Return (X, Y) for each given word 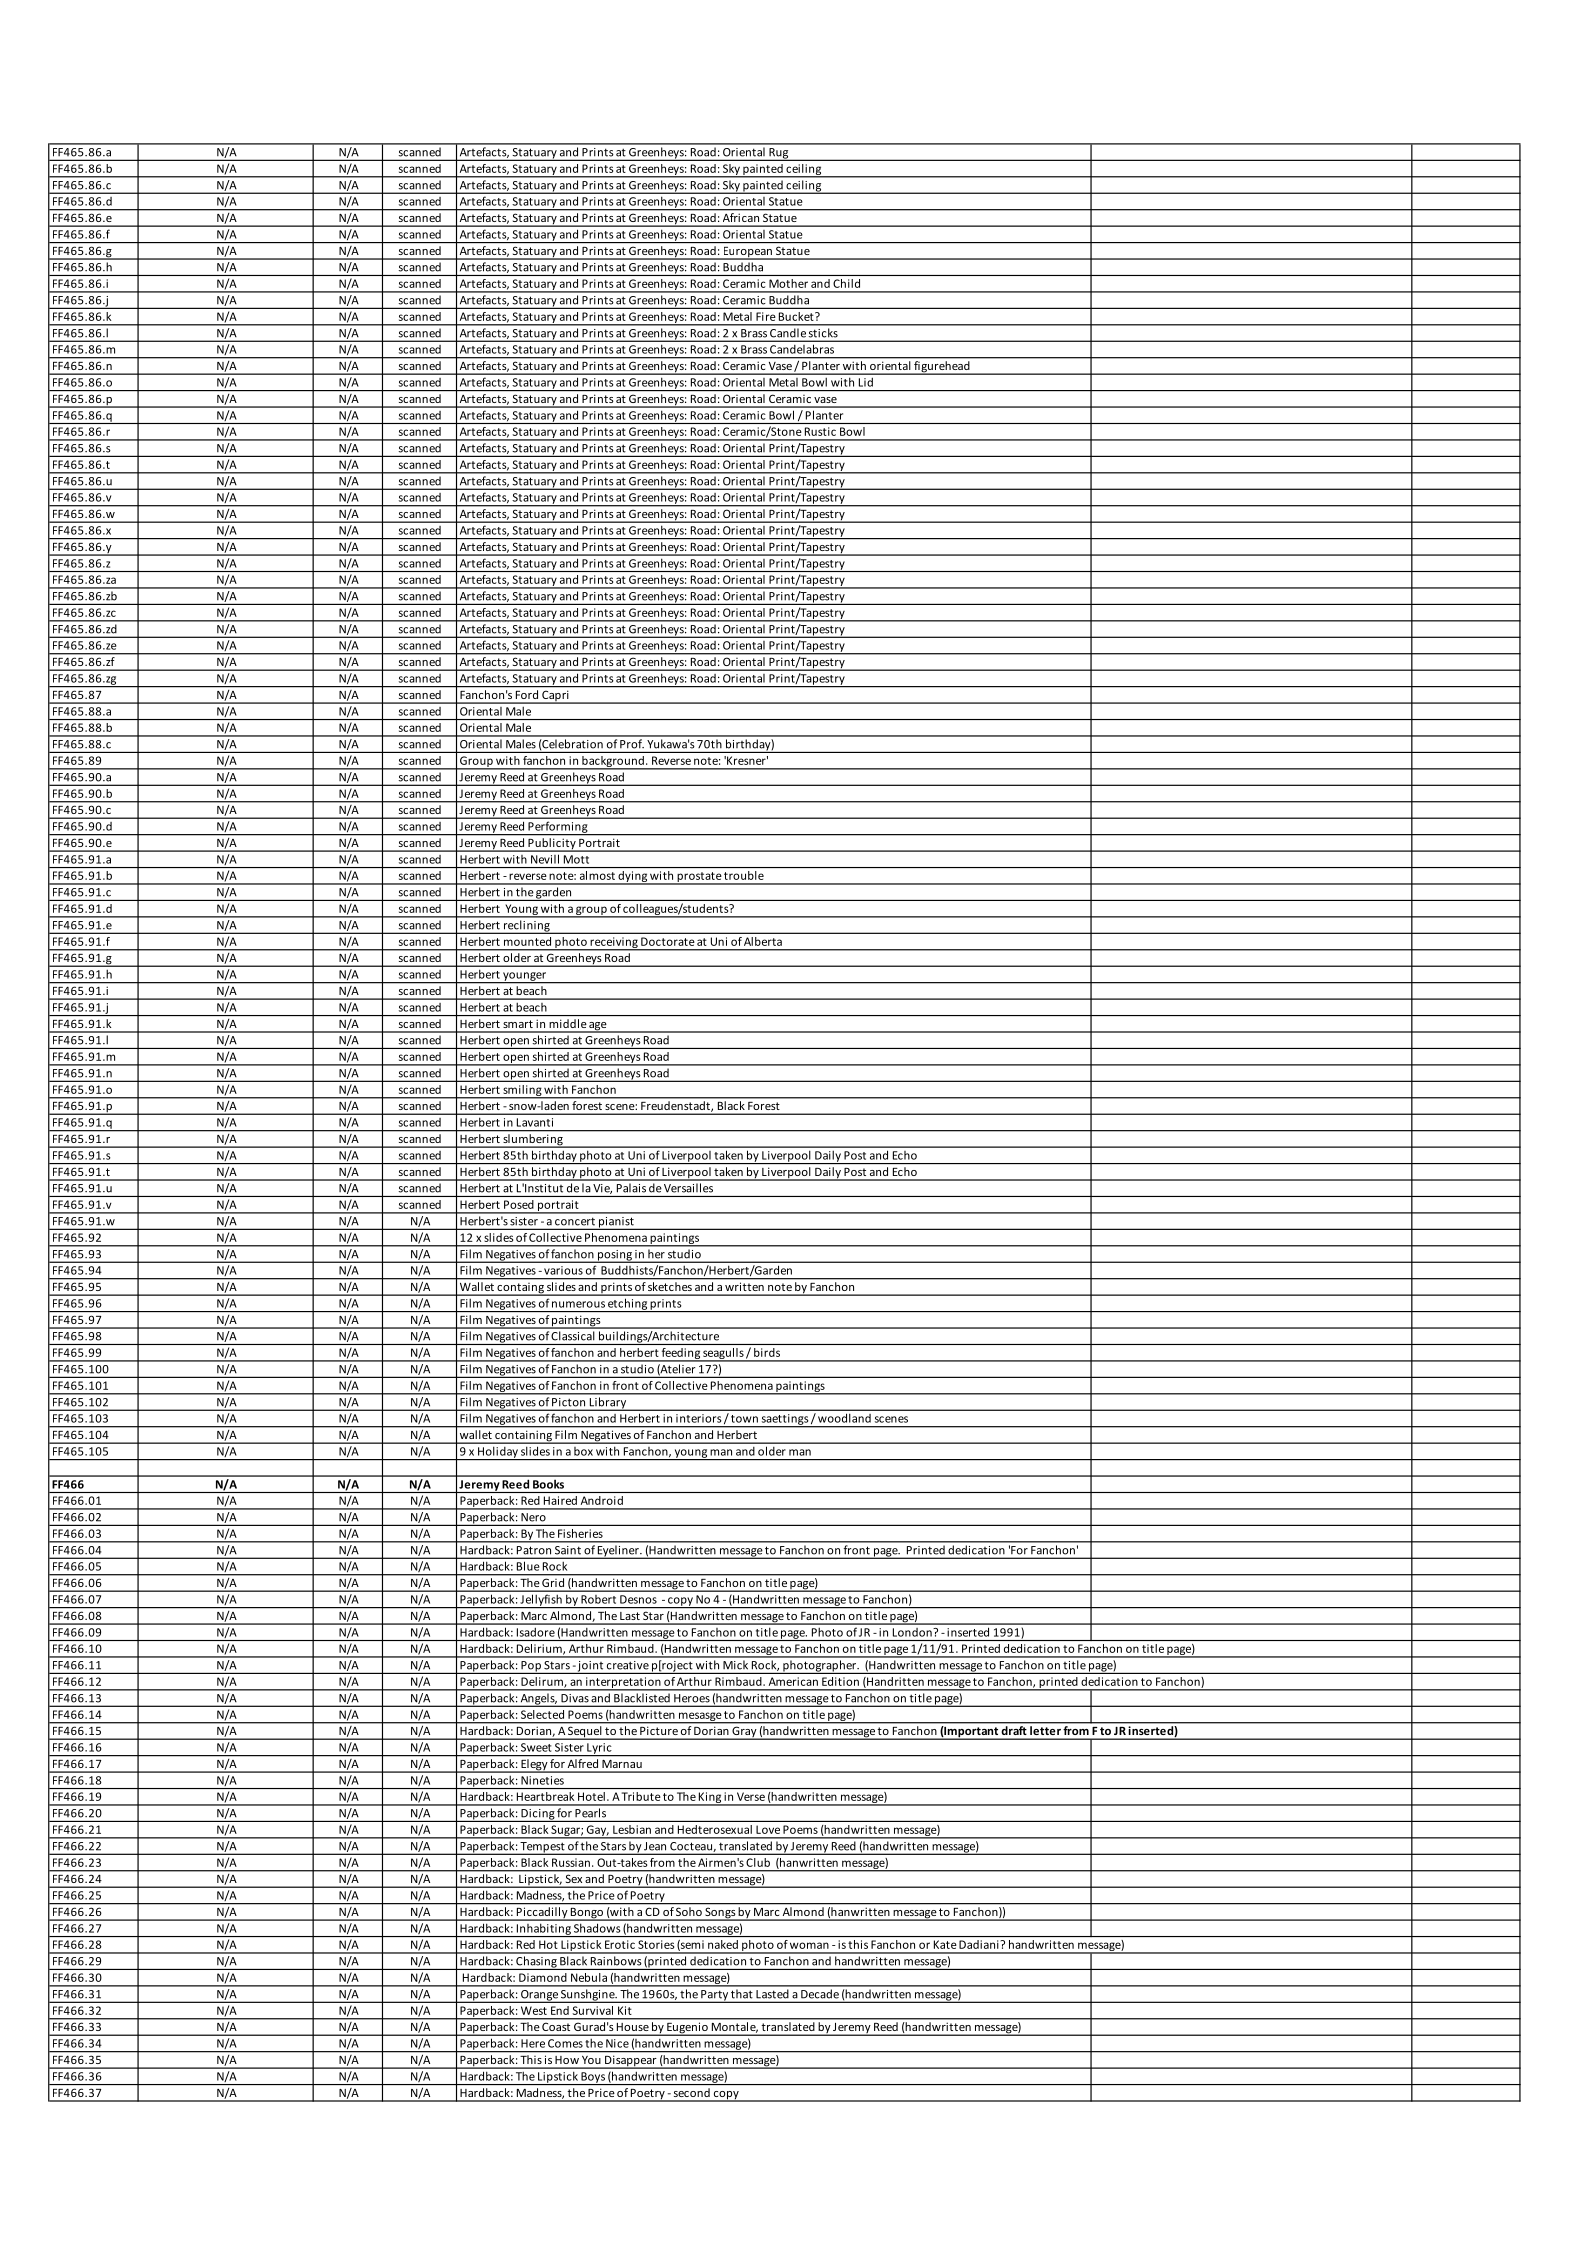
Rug (779, 154)
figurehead (942, 368)
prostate (699, 878)
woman (809, 1945)
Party (714, 1996)
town (744, 1419)
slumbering (533, 1141)
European (747, 253)
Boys (593, 2078)
